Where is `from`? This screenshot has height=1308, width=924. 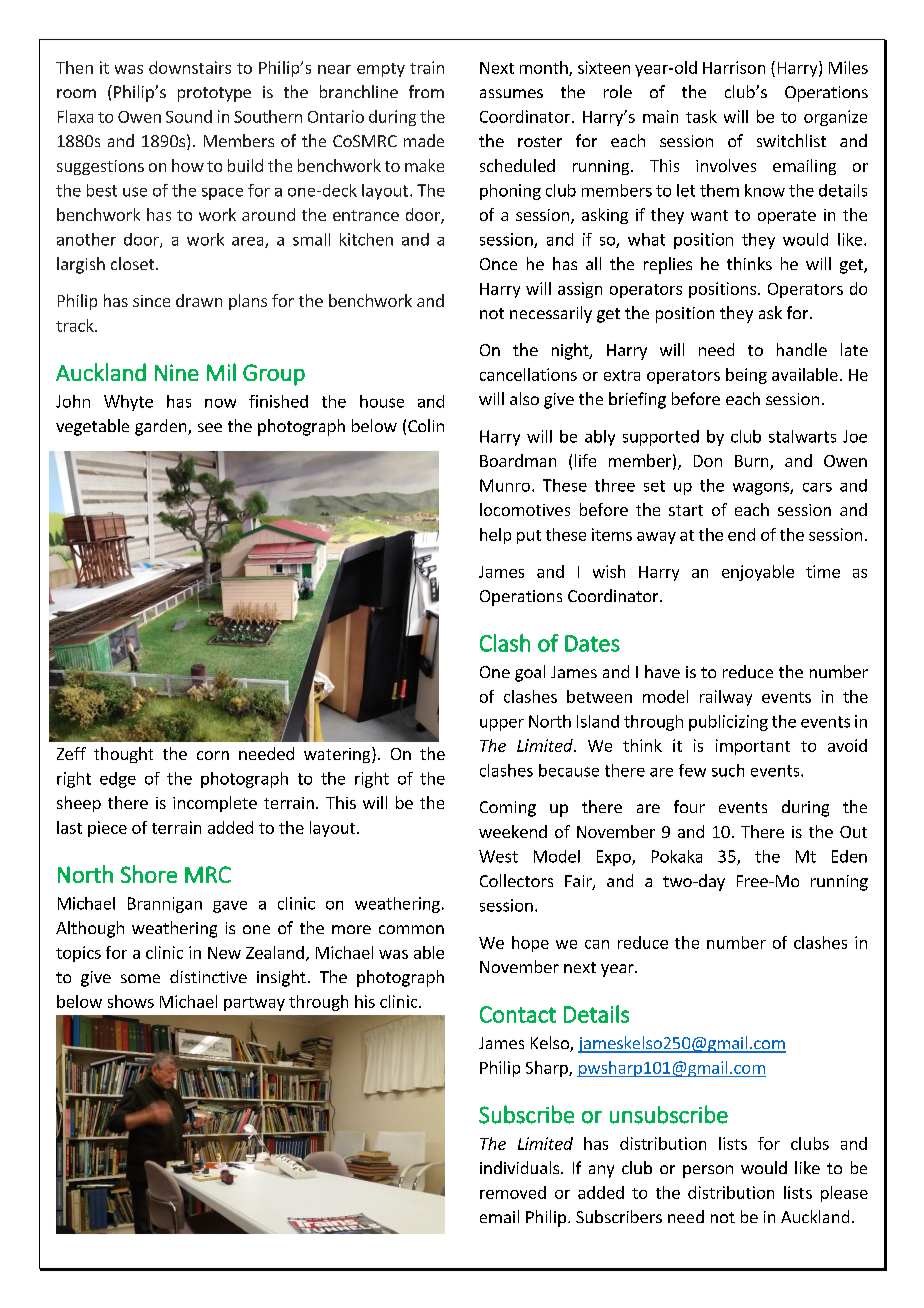
from is located at coordinates (426, 91).
